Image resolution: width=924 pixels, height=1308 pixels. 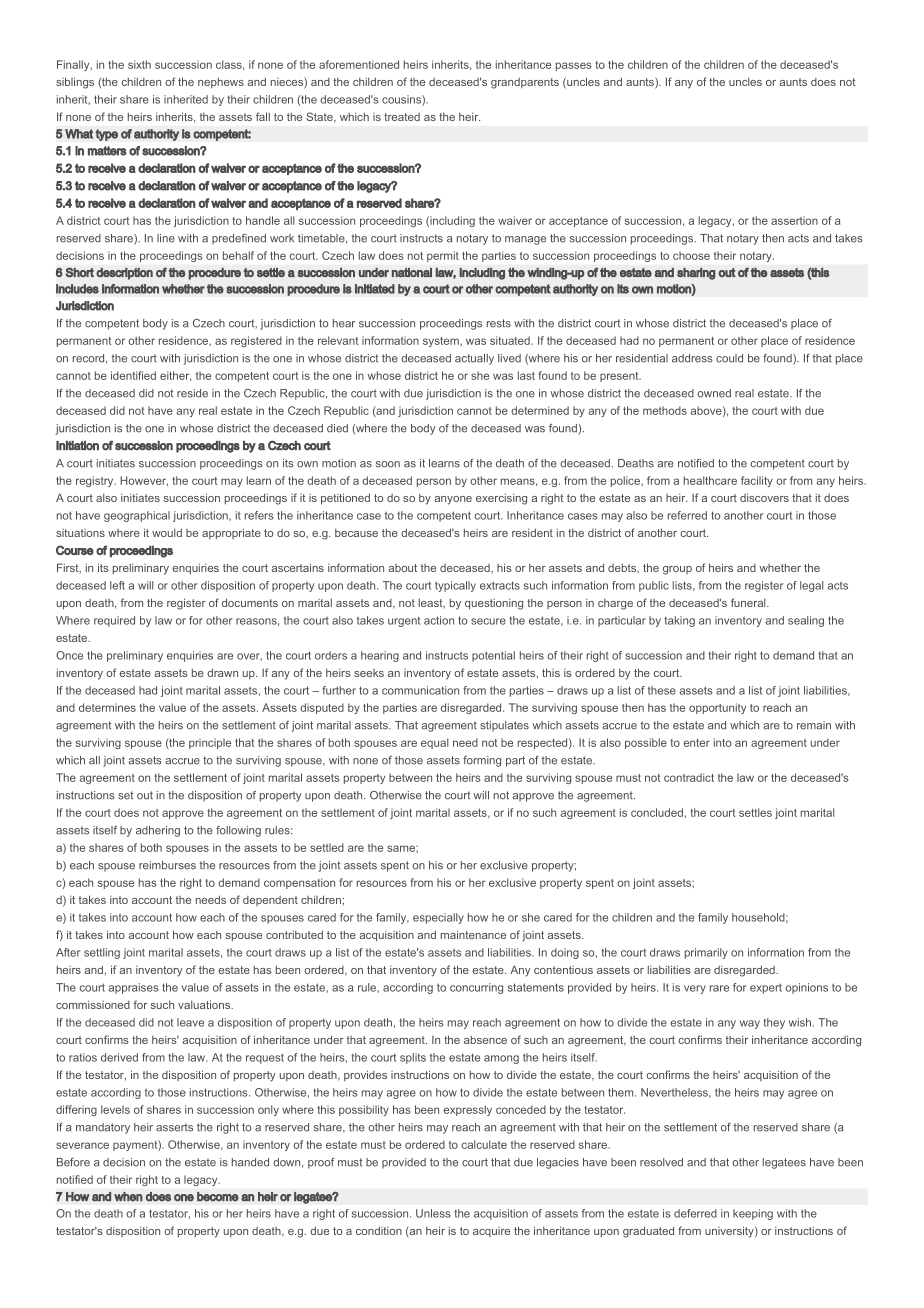 I want to click on passes, so click(x=573, y=66).
